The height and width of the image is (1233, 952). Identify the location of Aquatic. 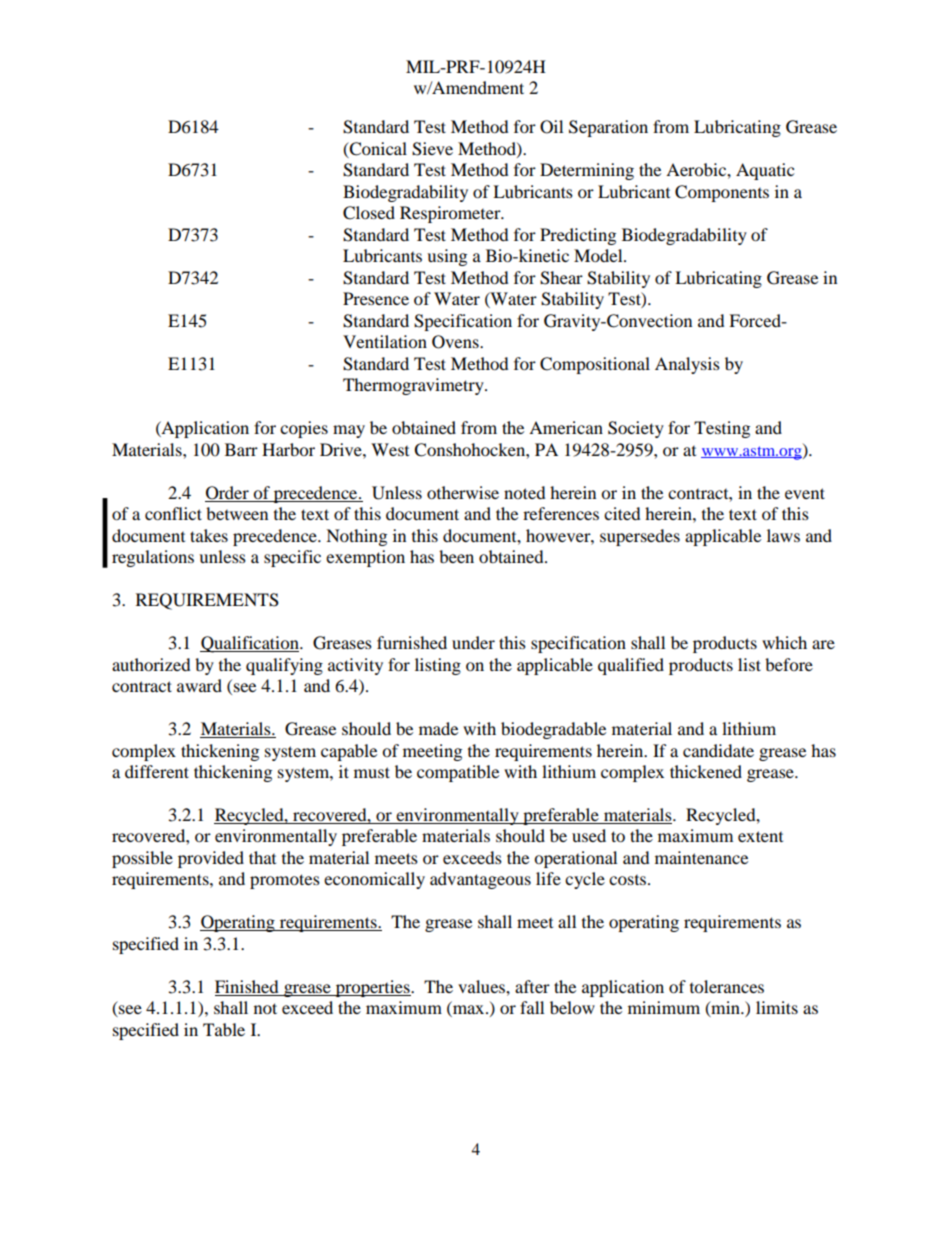
(765, 171).
